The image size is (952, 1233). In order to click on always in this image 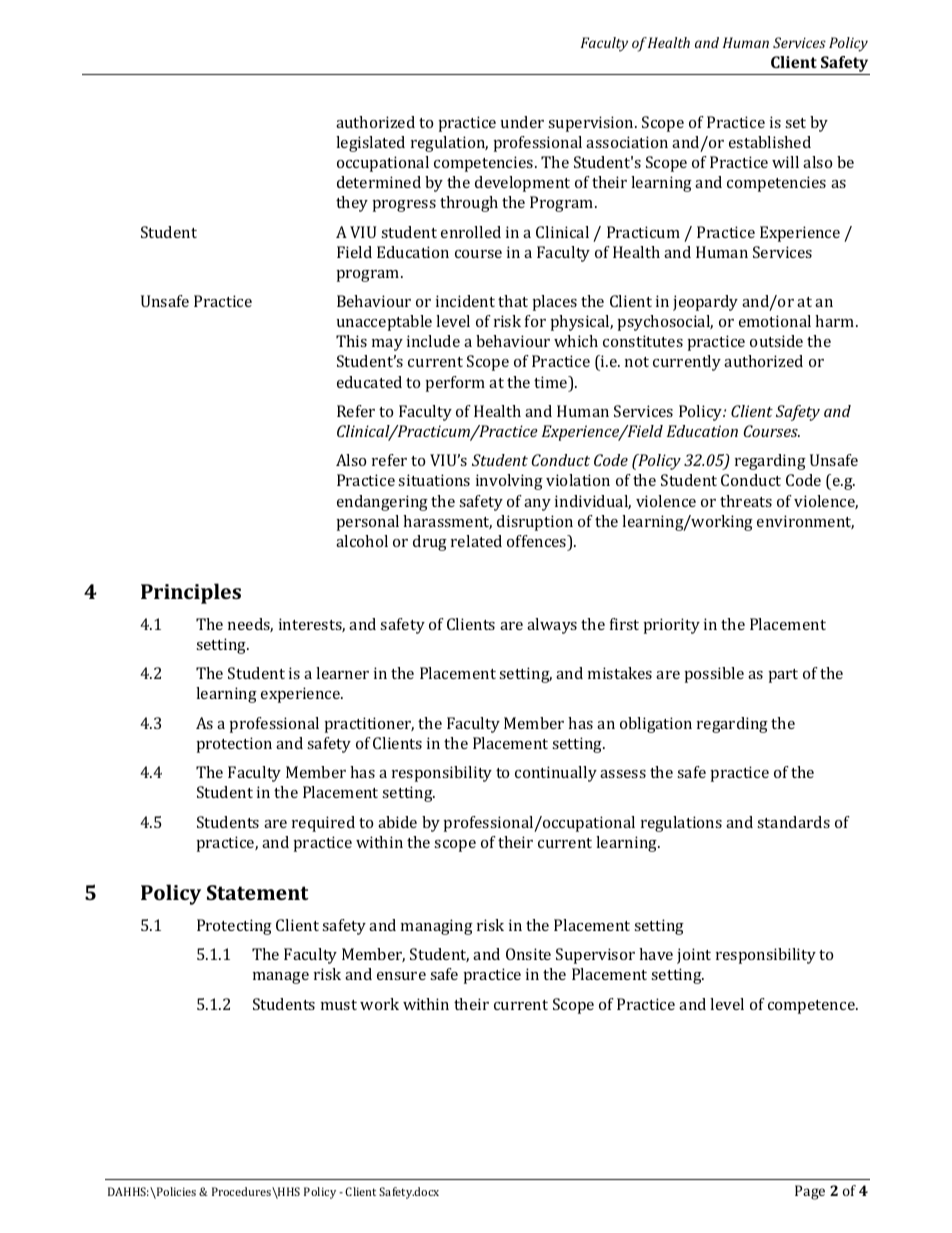, I will do `click(552, 626)`.
